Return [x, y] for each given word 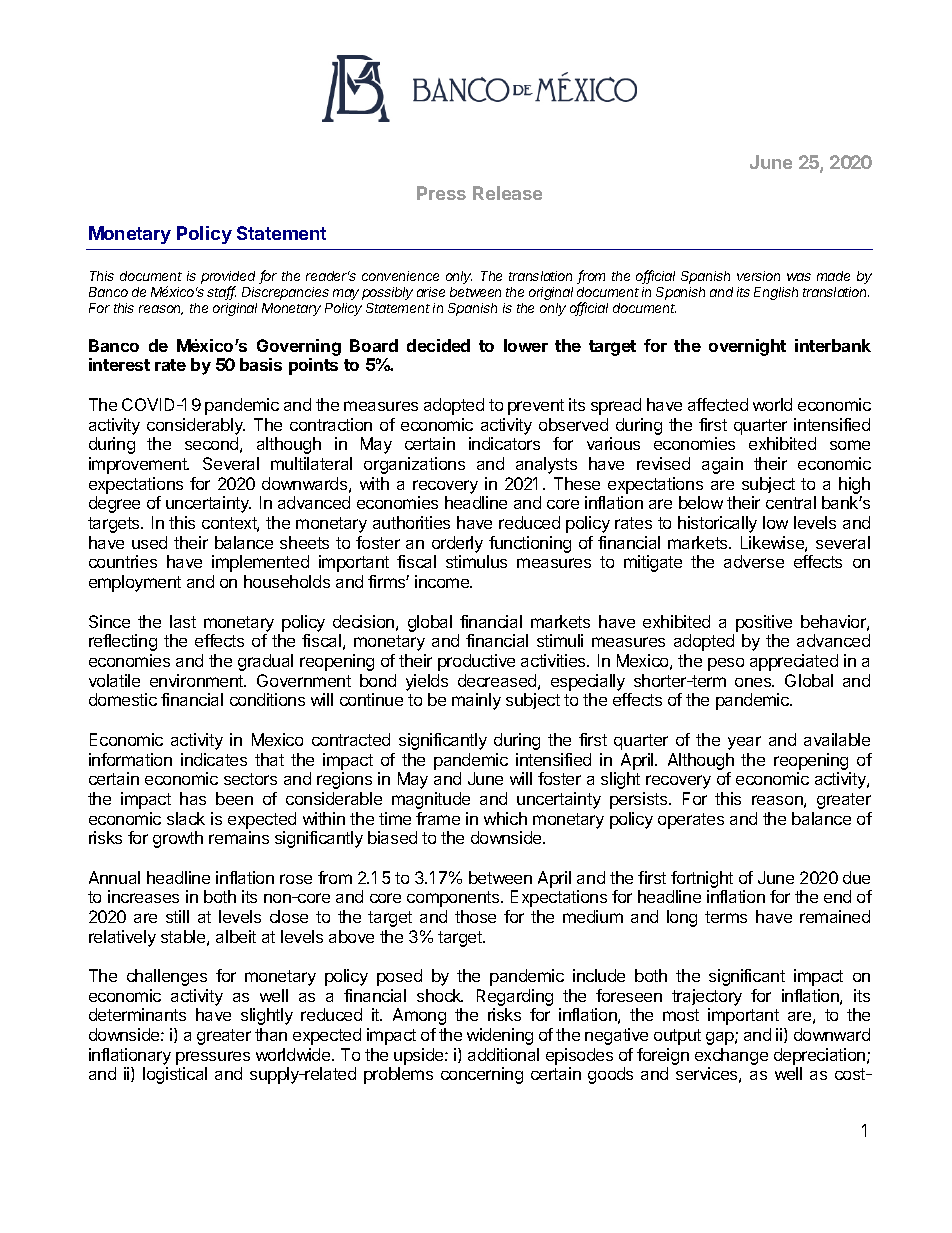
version [758, 276]
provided [228, 279]
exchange [731, 1058]
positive [764, 623]
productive [476, 662]
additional [503, 1054]
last [183, 621]
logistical [175, 1075]
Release [507, 193]
